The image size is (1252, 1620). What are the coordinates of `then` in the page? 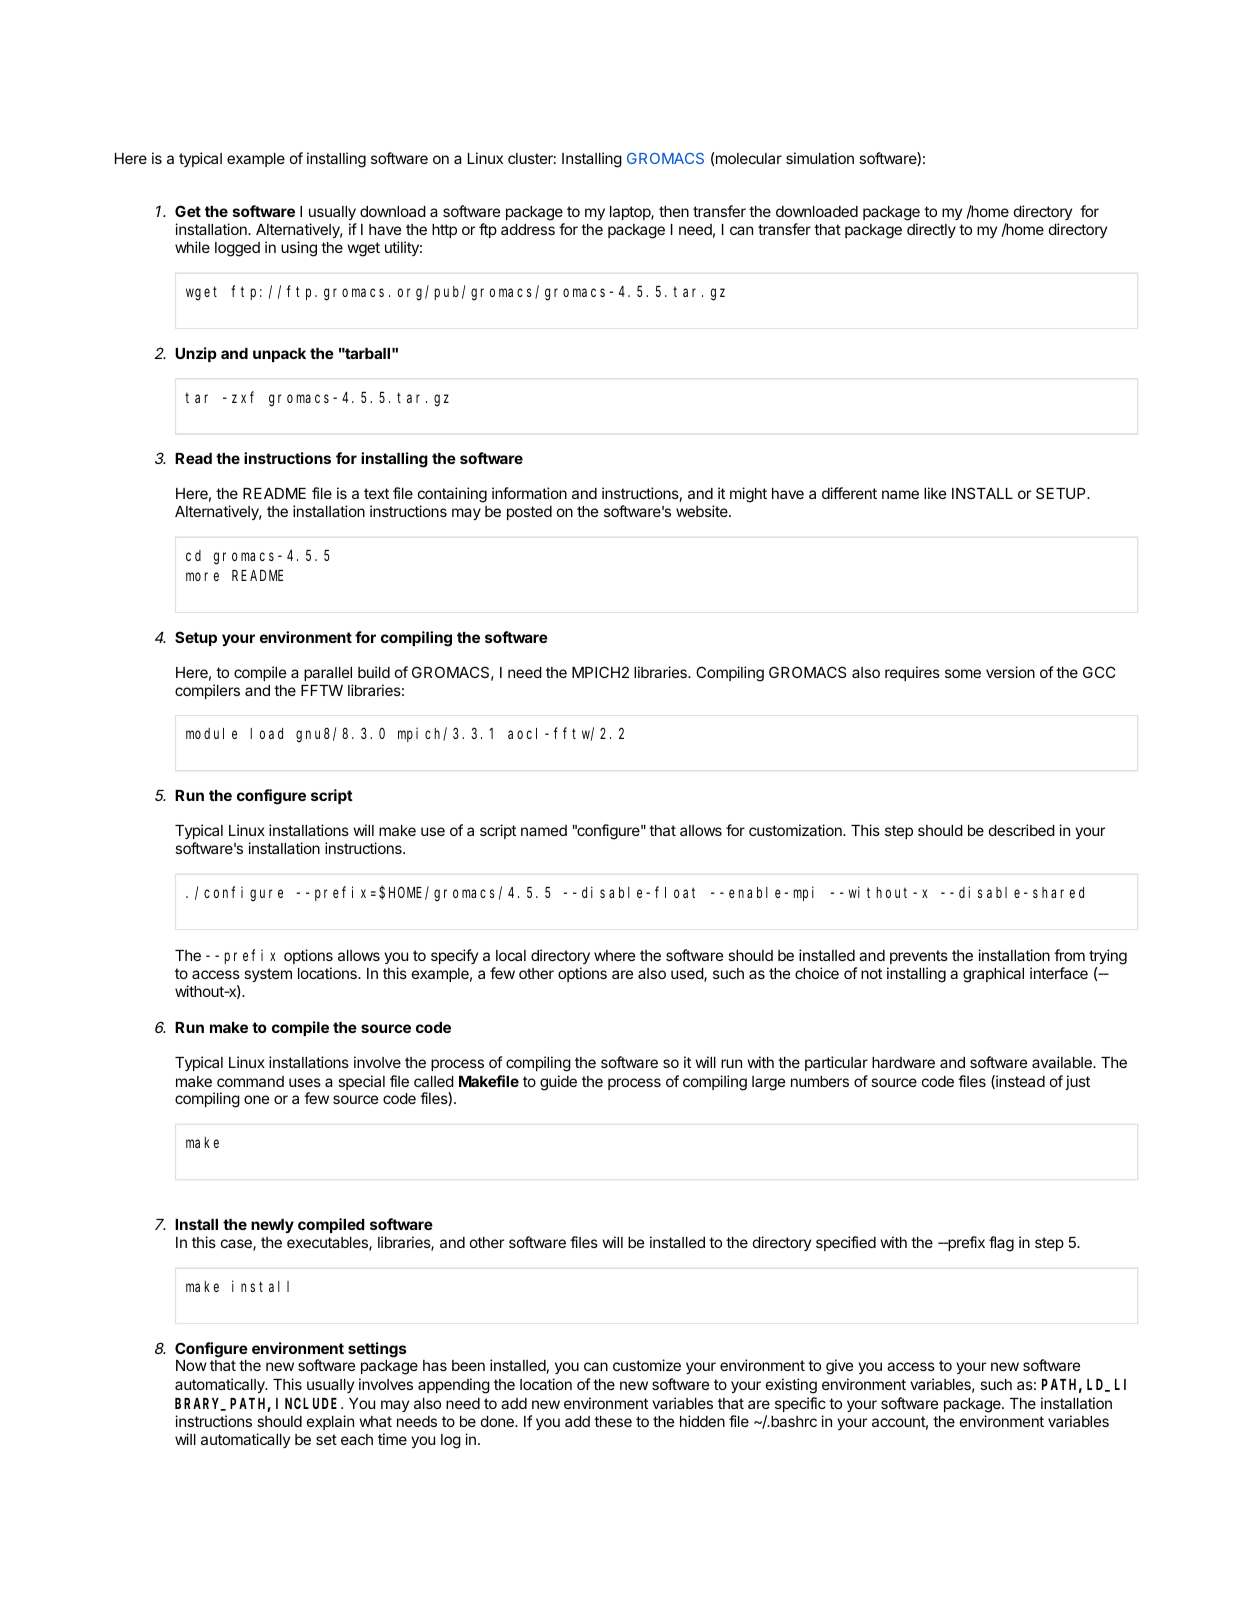 It's located at (674, 211).
